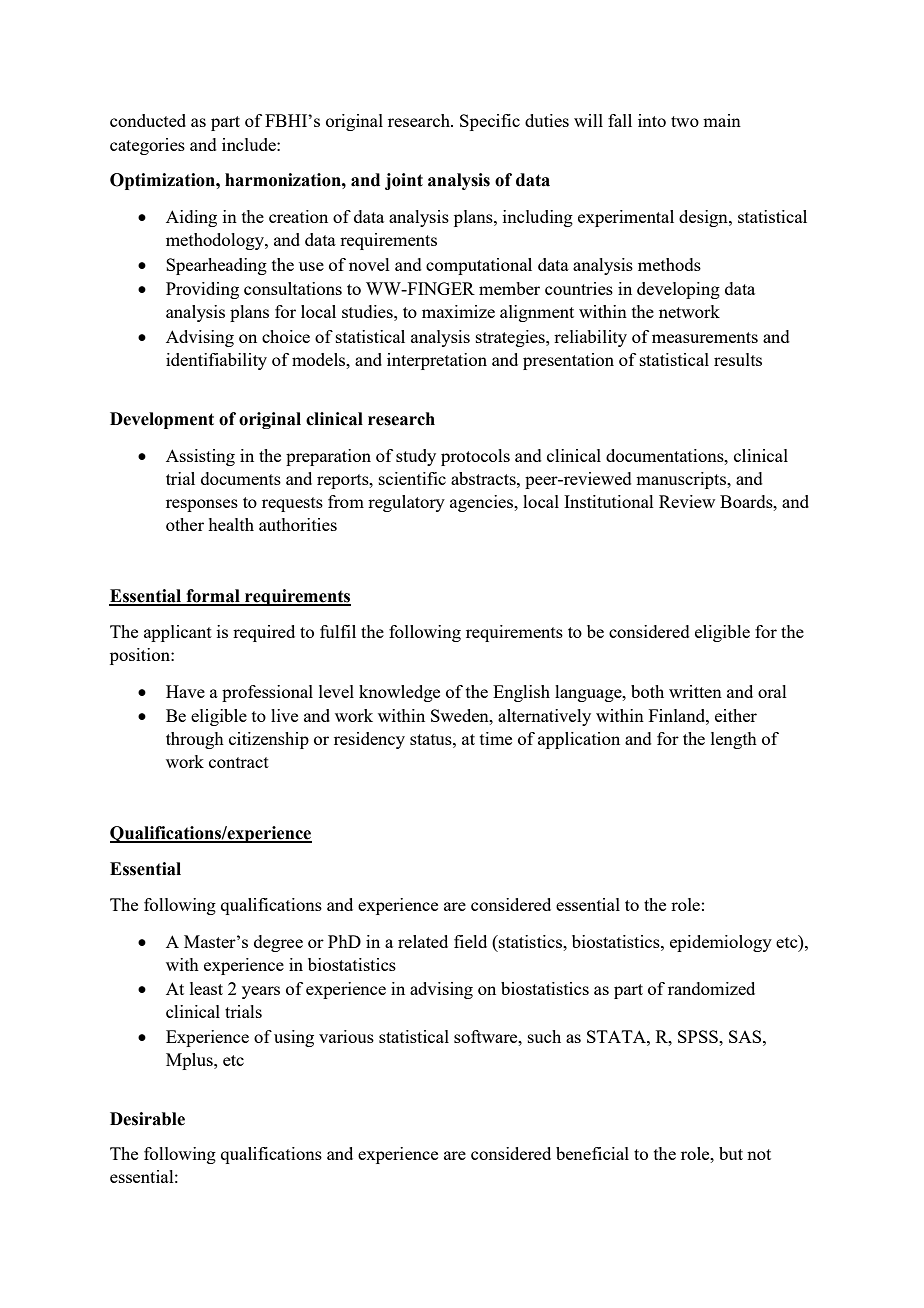  What do you see at coordinates (147, 1119) in the page?
I see `Desirable` at bounding box center [147, 1119].
